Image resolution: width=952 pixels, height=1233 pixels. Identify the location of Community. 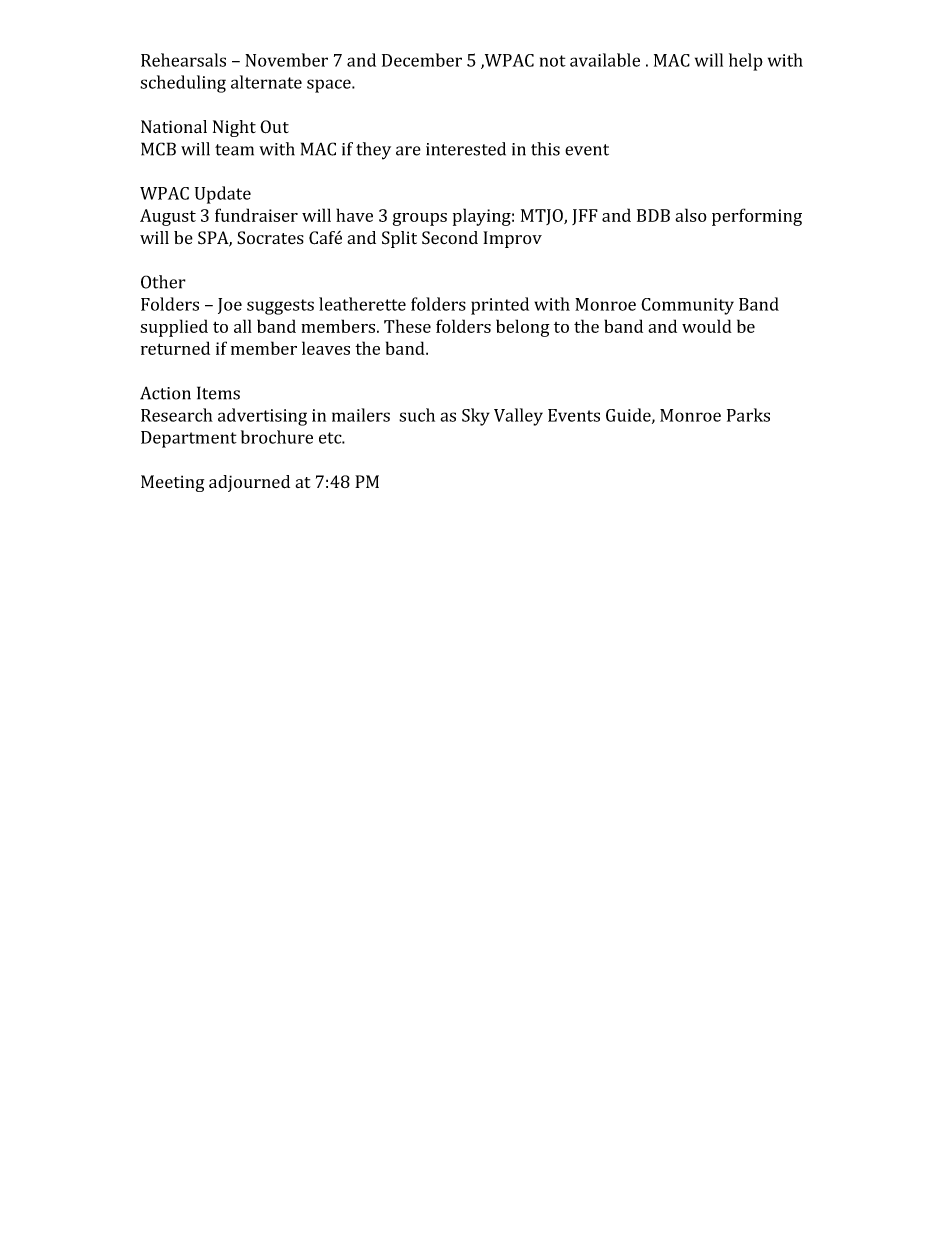
(687, 306).
